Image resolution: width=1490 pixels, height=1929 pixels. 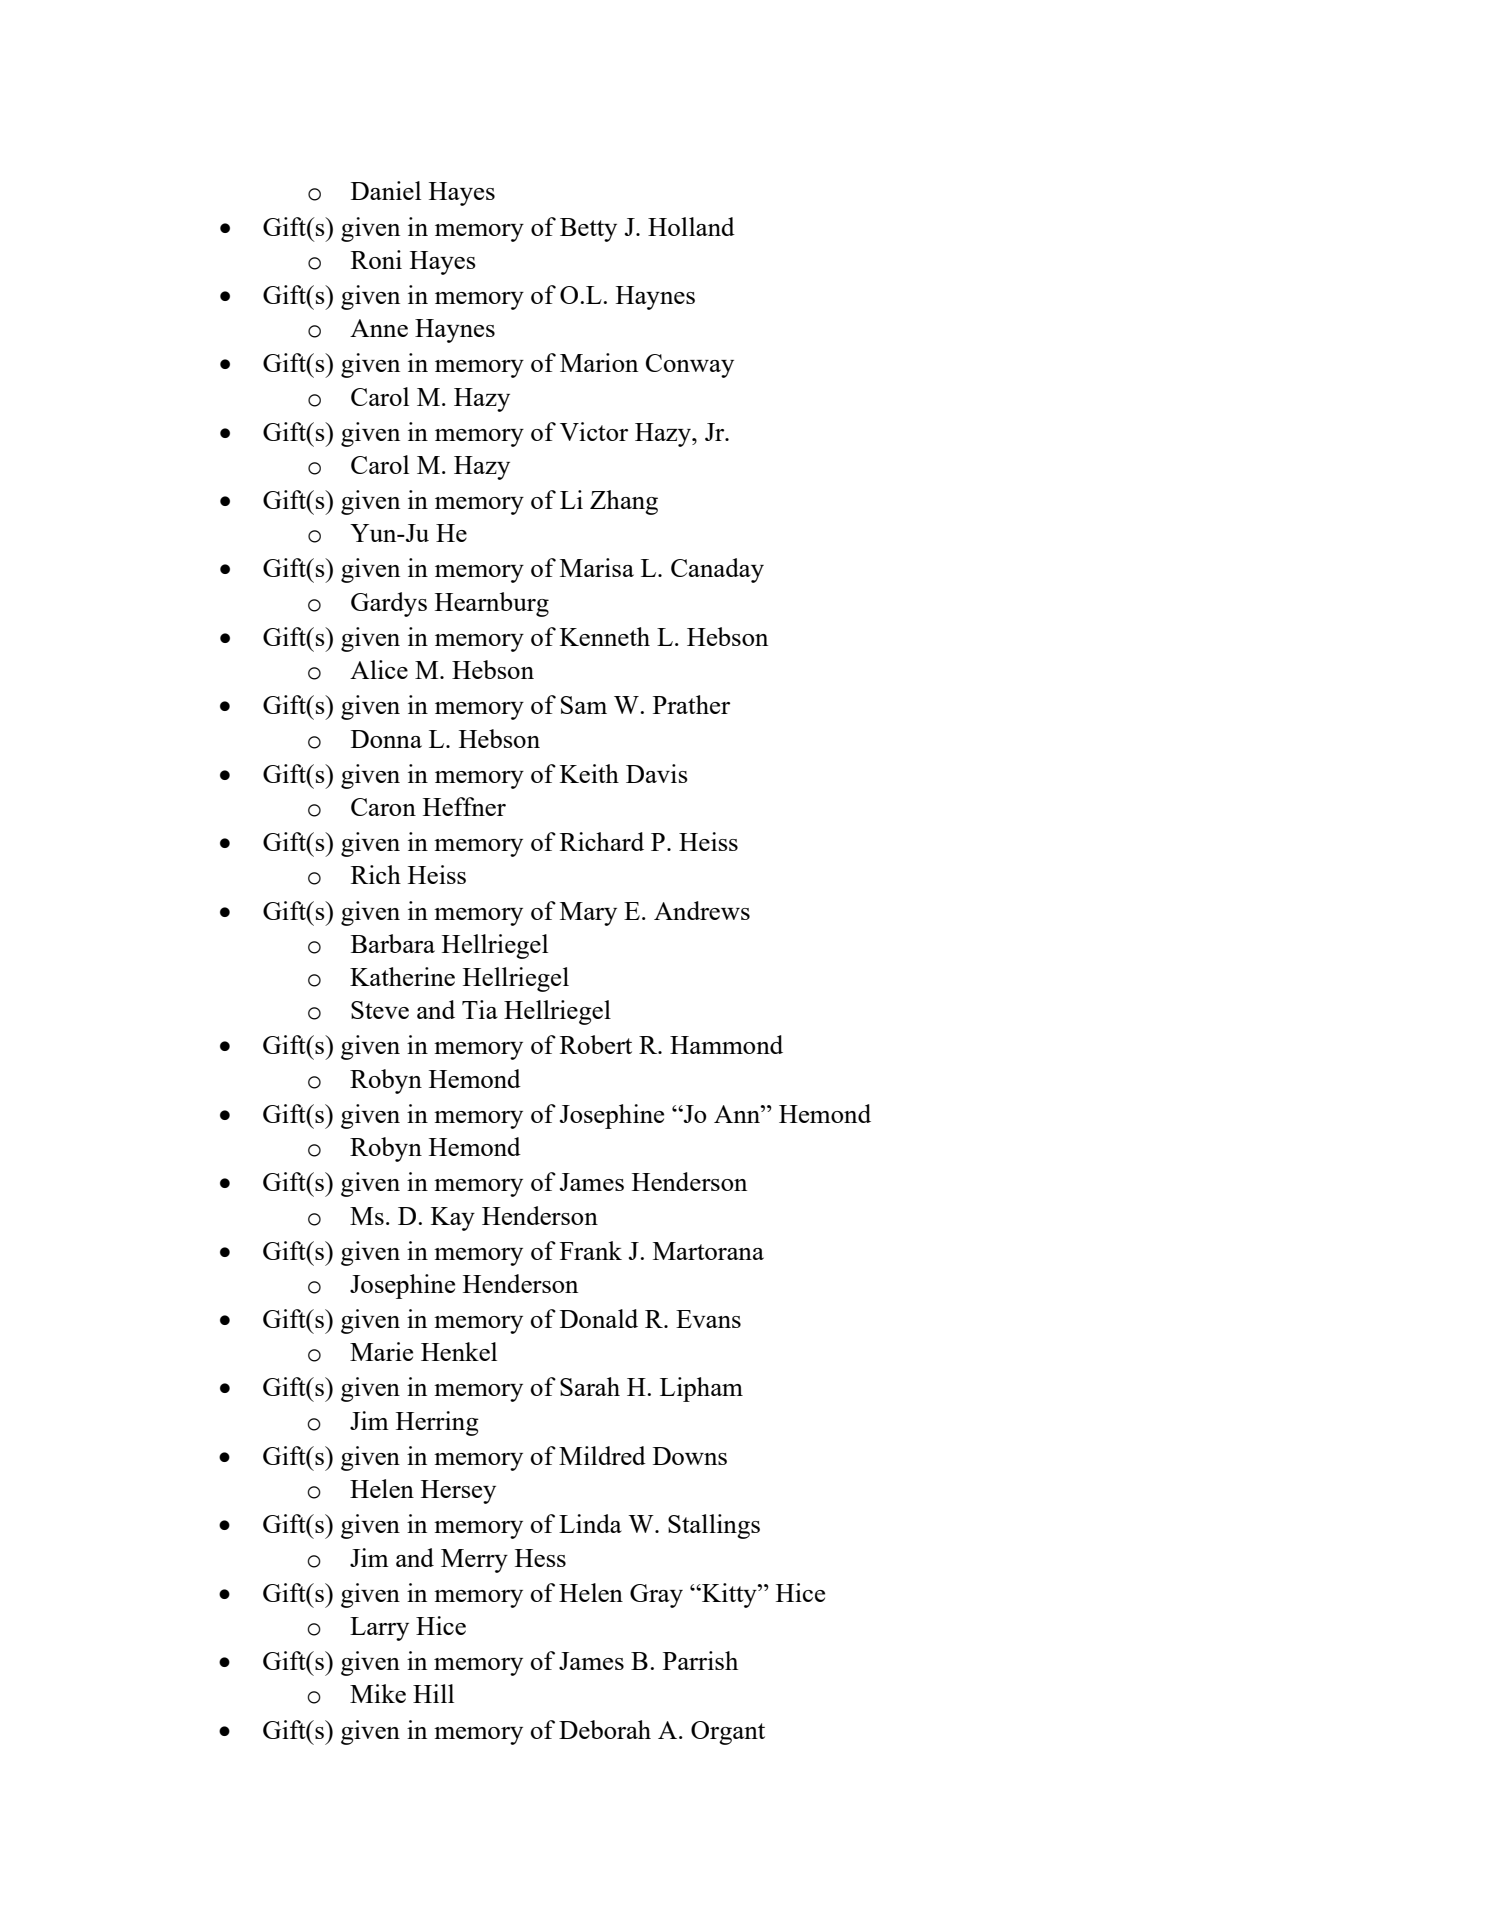 I want to click on Evans, so click(x=708, y=1319).
